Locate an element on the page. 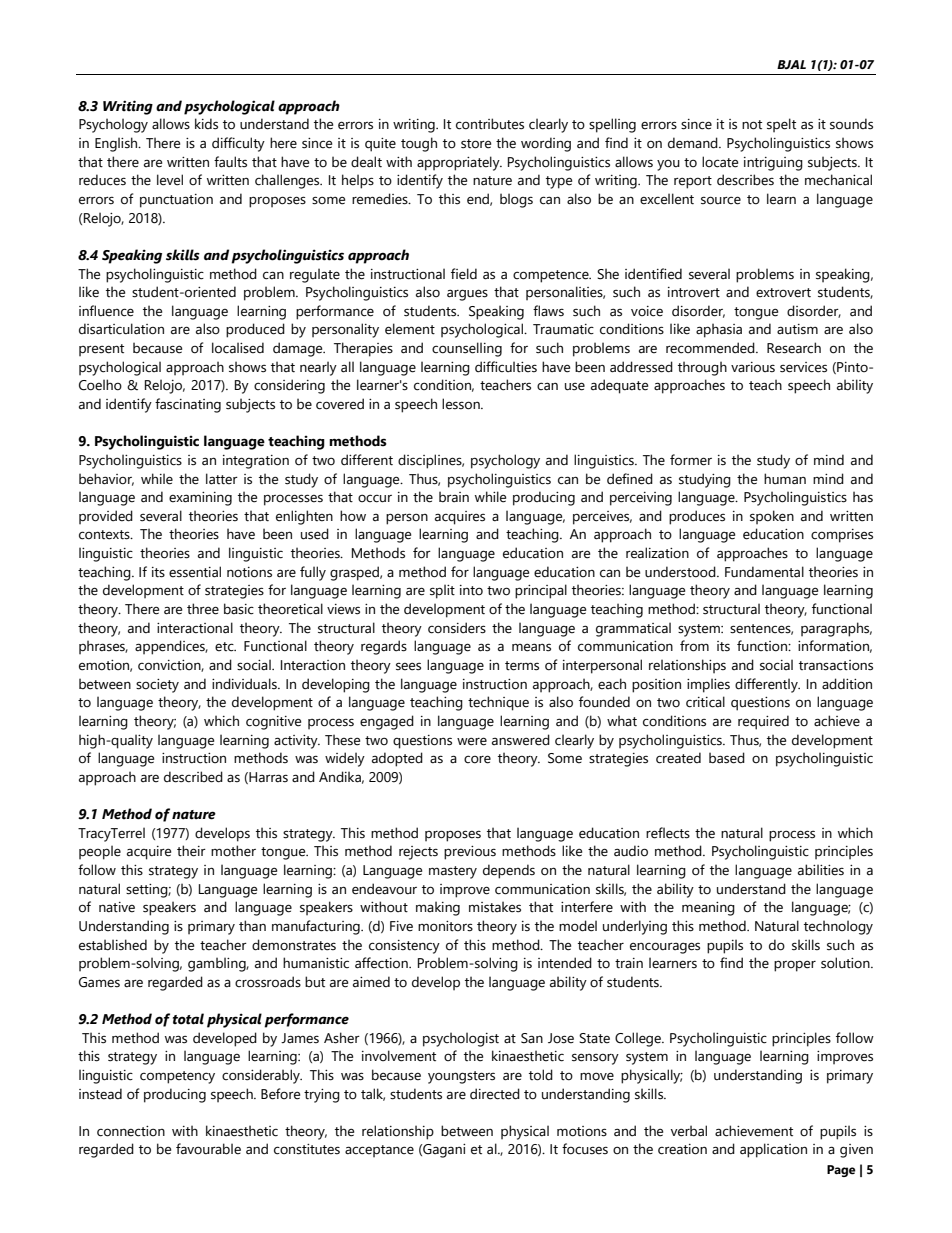 This page has width=952, height=1233. lesson is located at coordinates (462, 404).
